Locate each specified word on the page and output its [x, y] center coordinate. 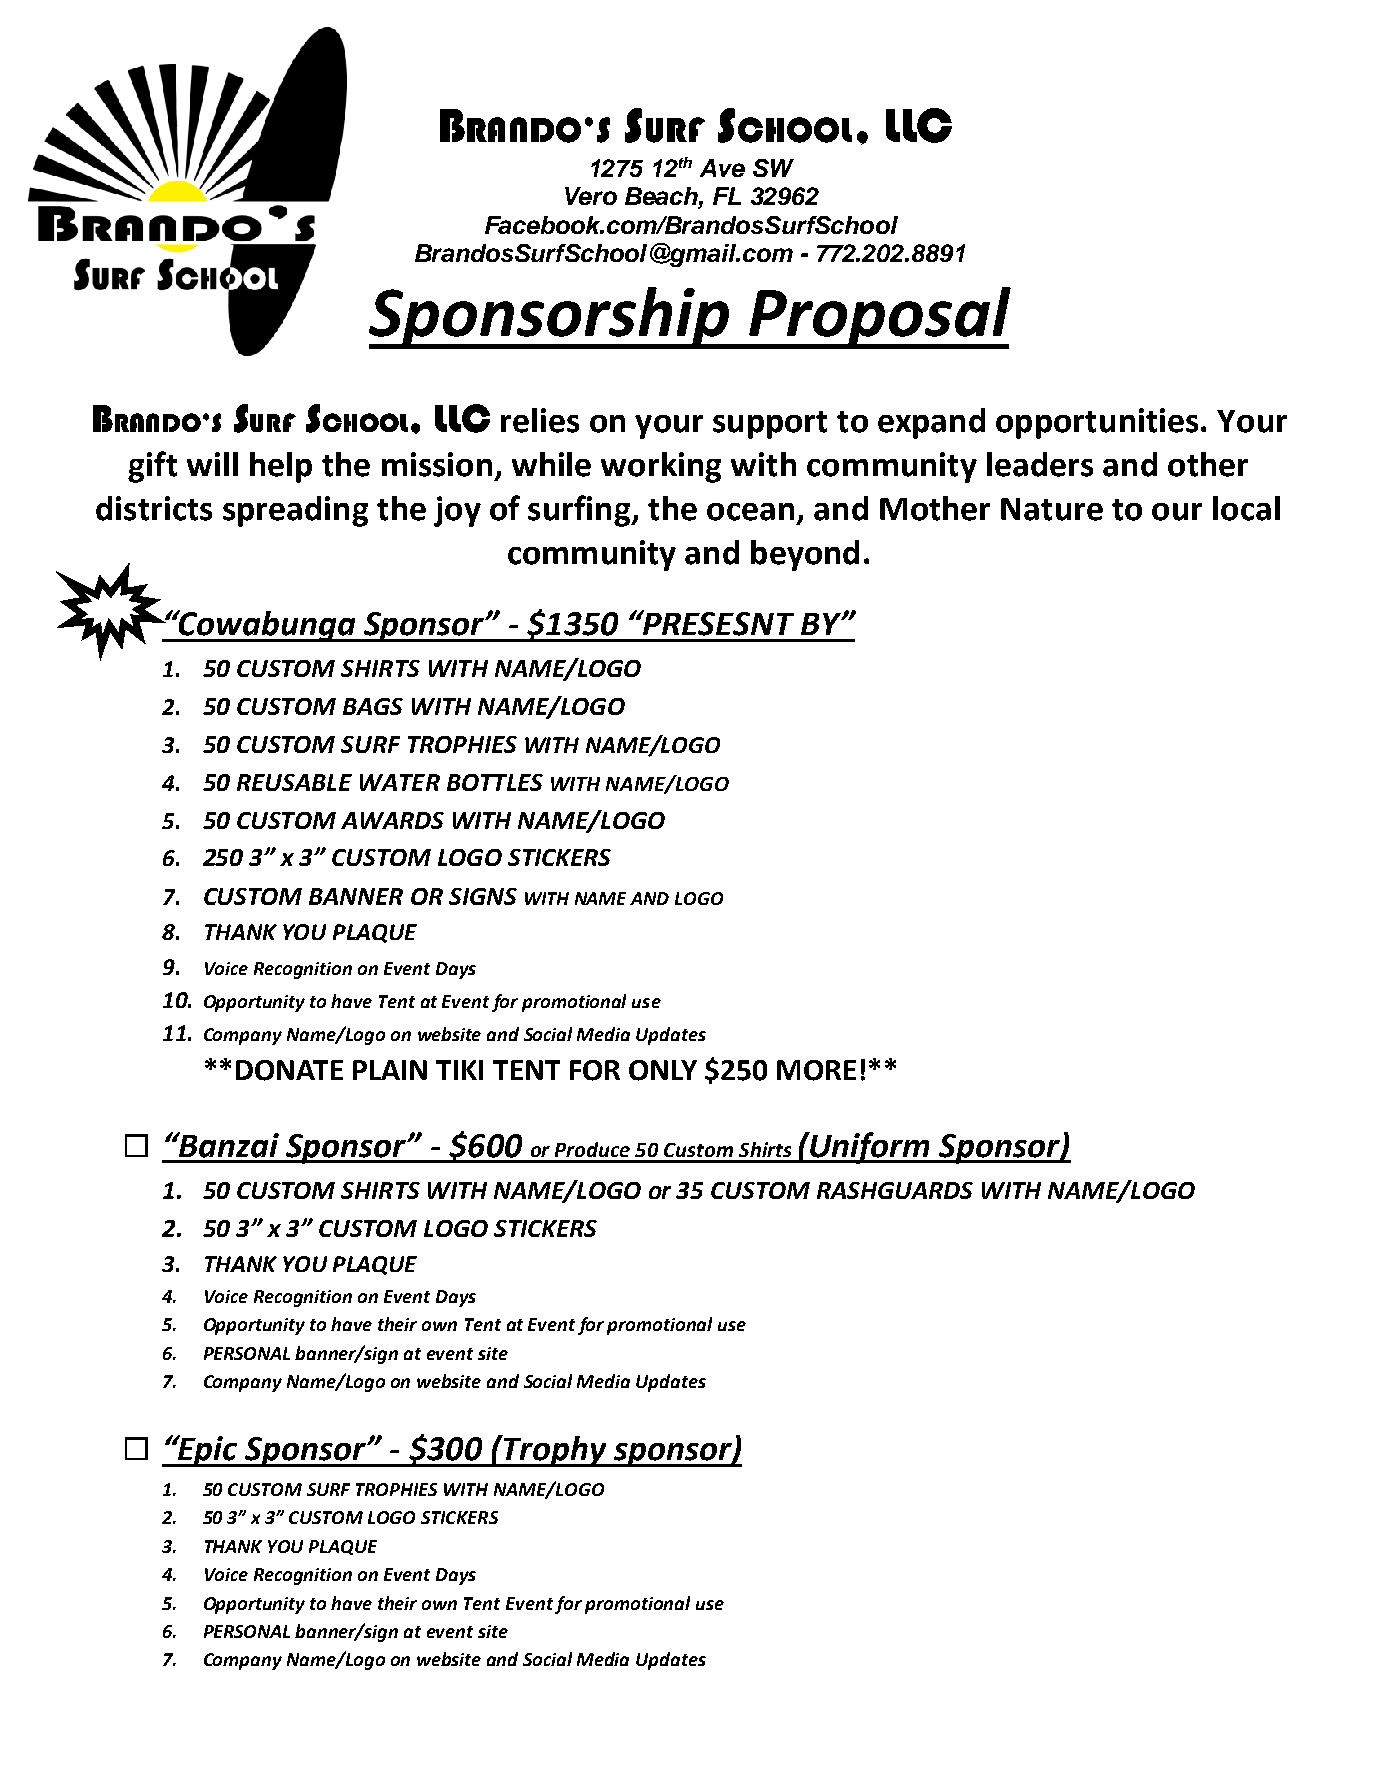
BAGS [373, 706]
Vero [591, 196]
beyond [805, 555]
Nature [1052, 509]
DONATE [289, 1070]
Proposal [879, 318]
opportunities [1097, 423]
